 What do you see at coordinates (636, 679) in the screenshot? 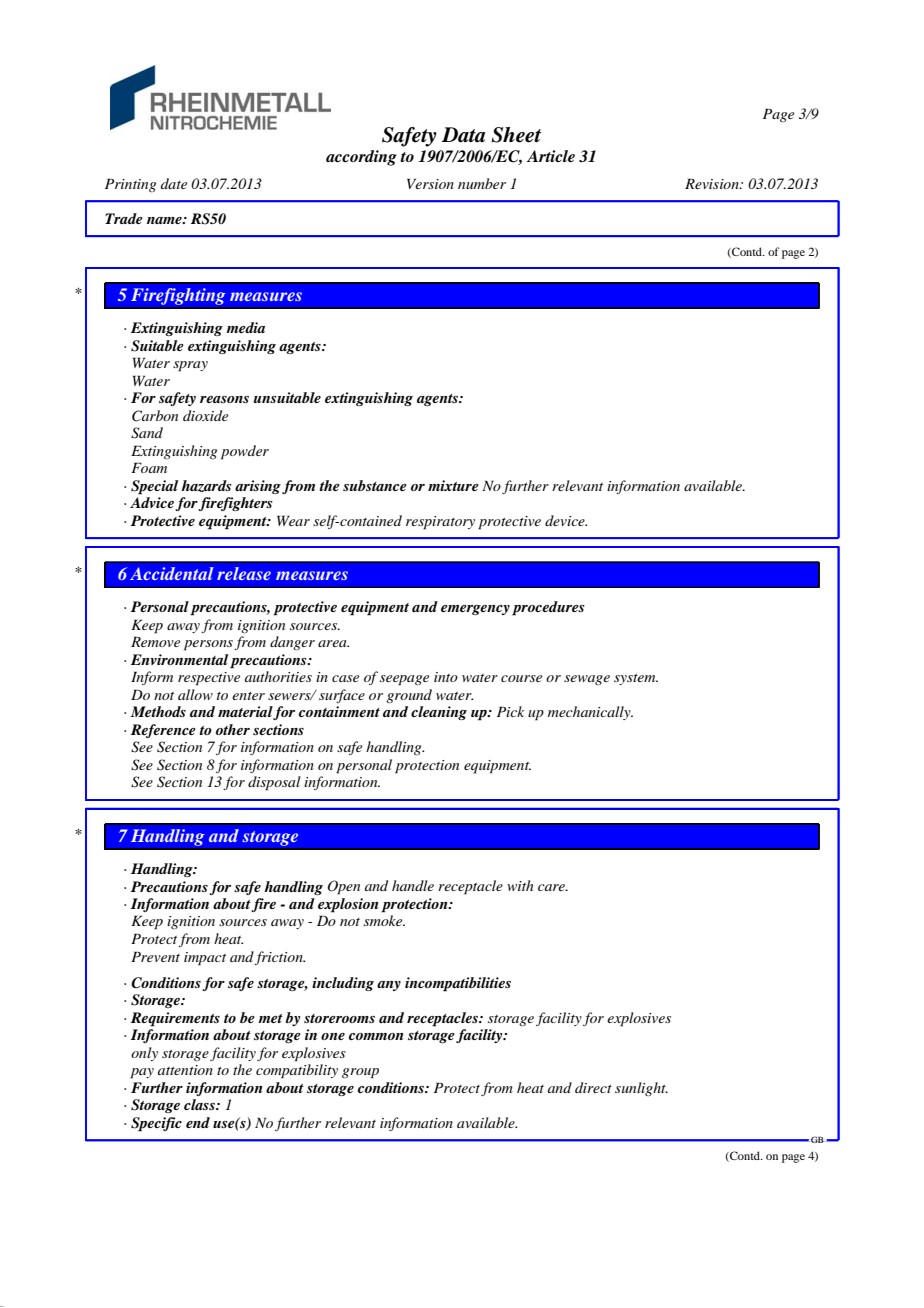
I see `system` at bounding box center [636, 679].
